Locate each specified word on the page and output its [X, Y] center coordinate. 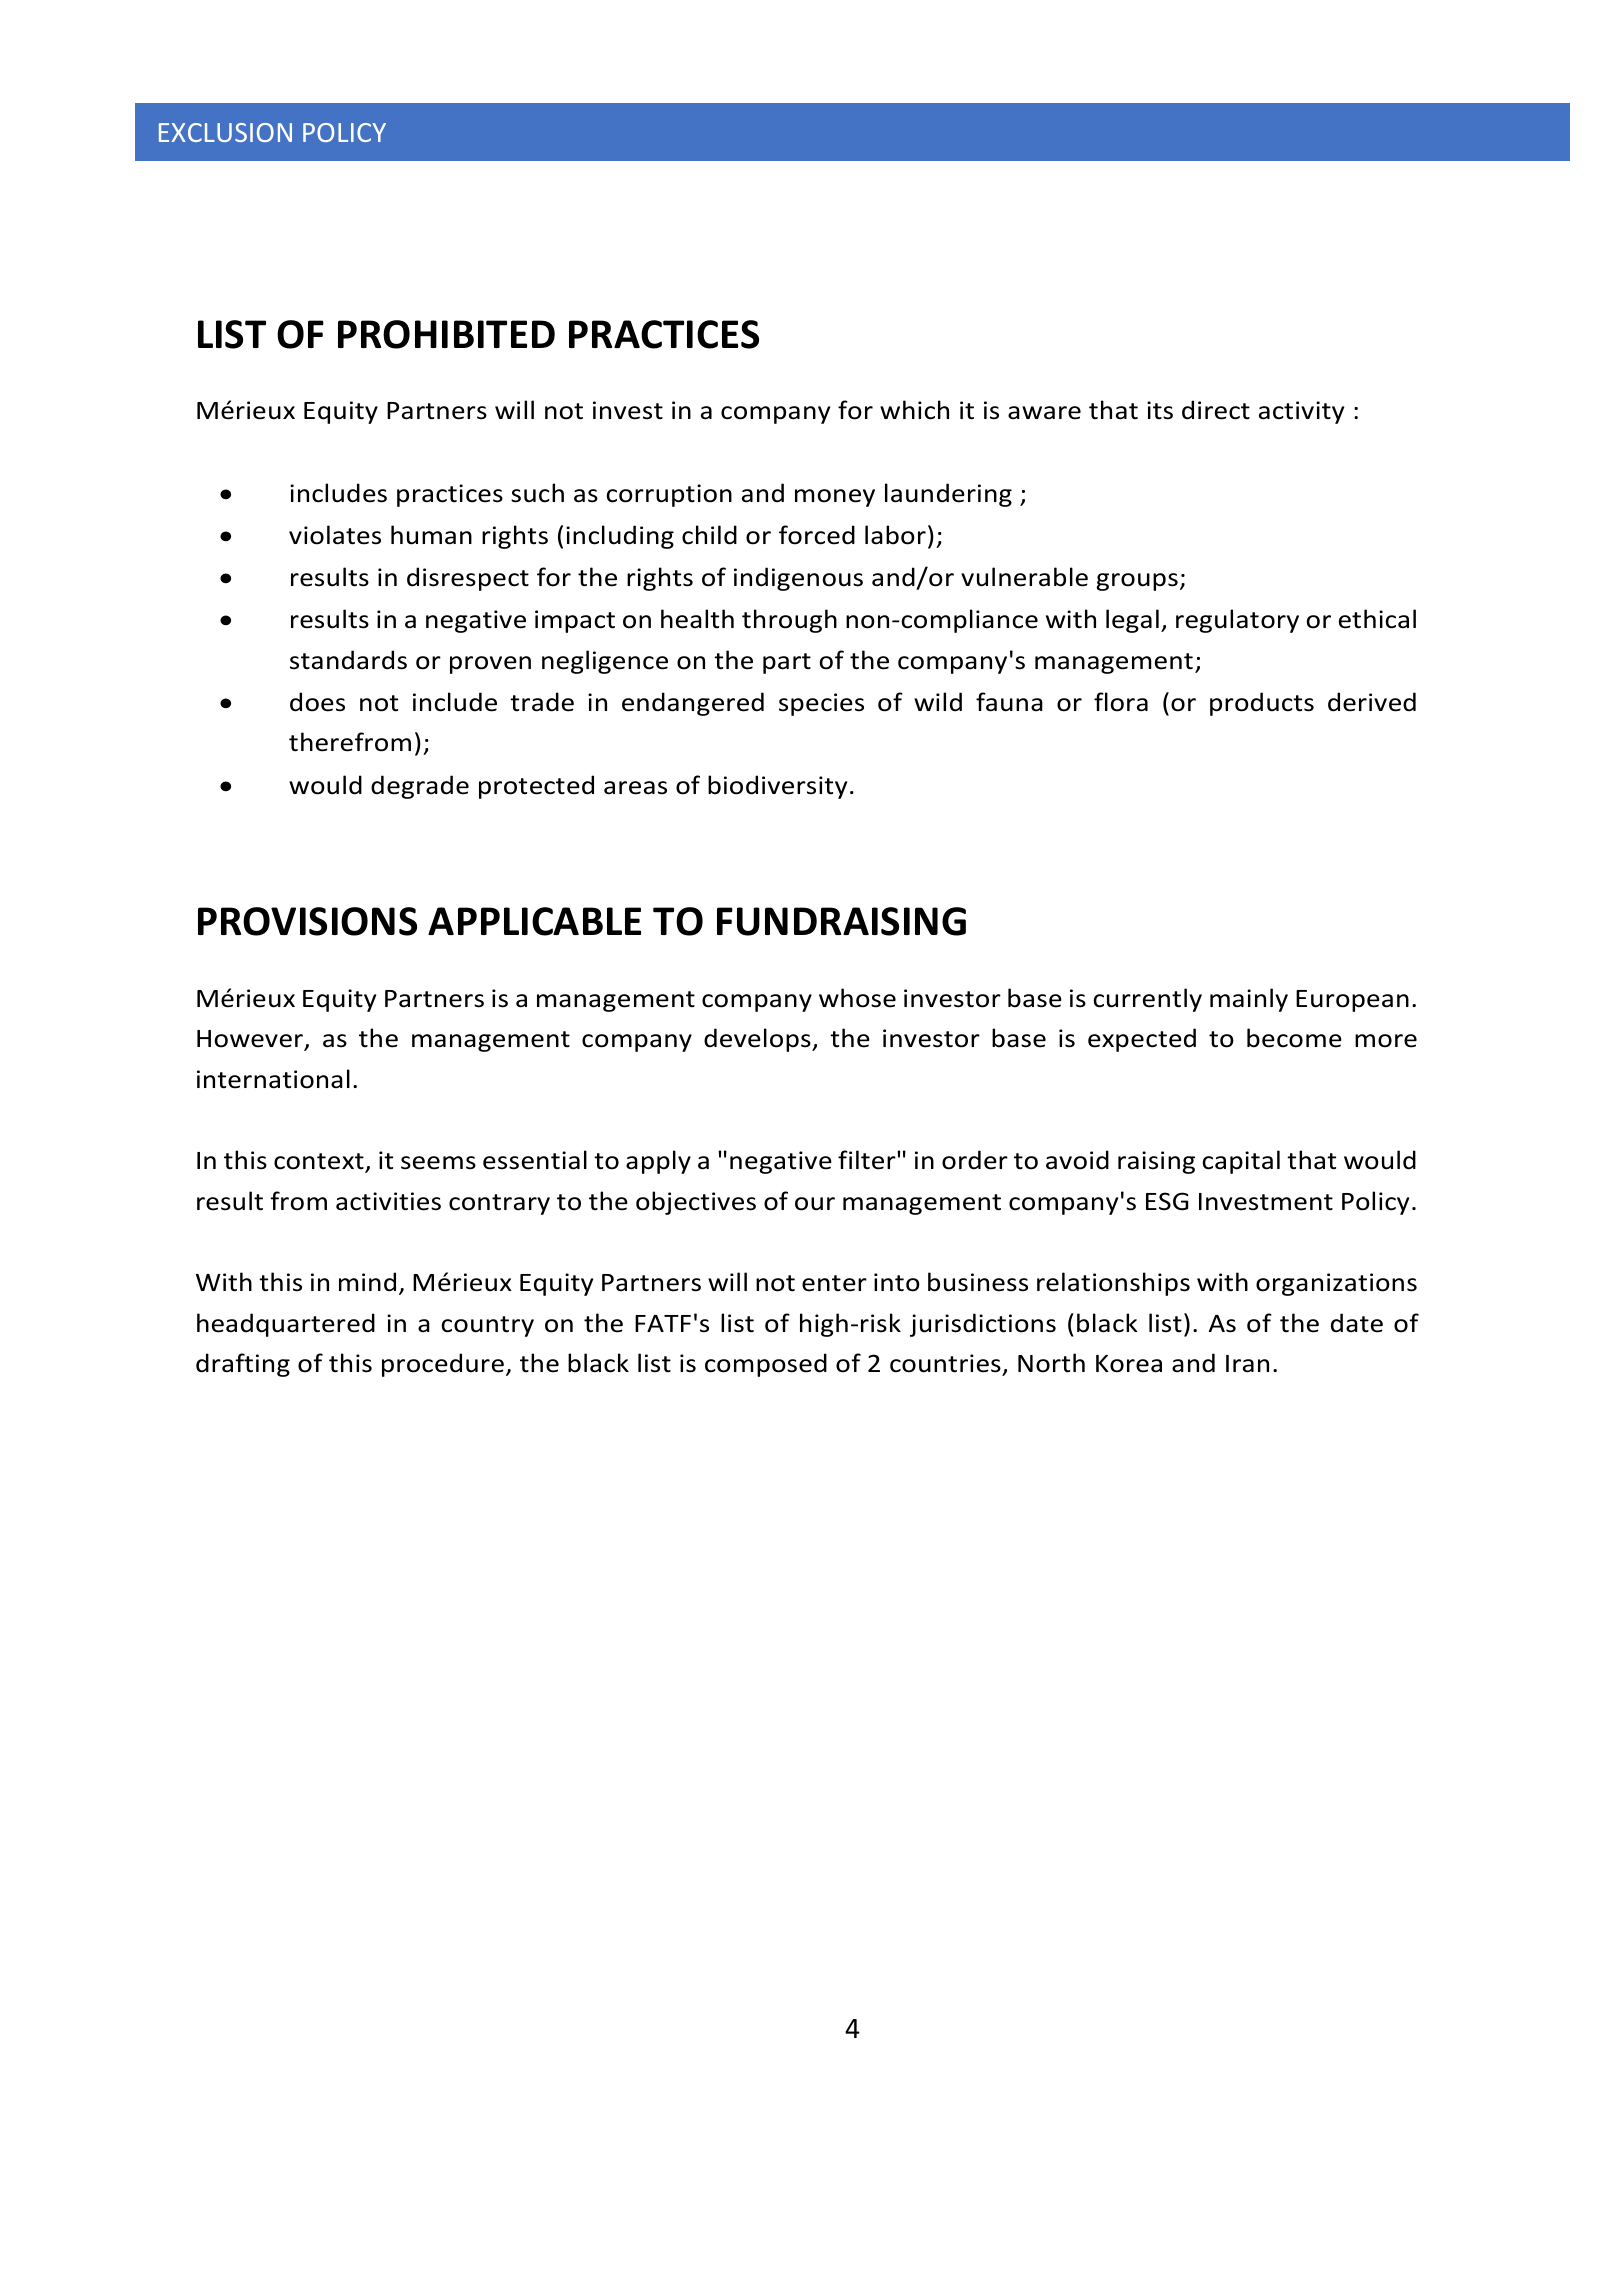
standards [348, 660]
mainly [1249, 1000]
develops [758, 1040]
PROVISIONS [307, 921]
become [1294, 1038]
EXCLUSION [225, 132]
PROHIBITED [446, 334]
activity [1301, 412]
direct [1216, 410]
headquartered [286, 1325]
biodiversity [777, 787]
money [835, 498]
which [914, 410]
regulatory [1237, 621]
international [273, 1079]
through [789, 621]
